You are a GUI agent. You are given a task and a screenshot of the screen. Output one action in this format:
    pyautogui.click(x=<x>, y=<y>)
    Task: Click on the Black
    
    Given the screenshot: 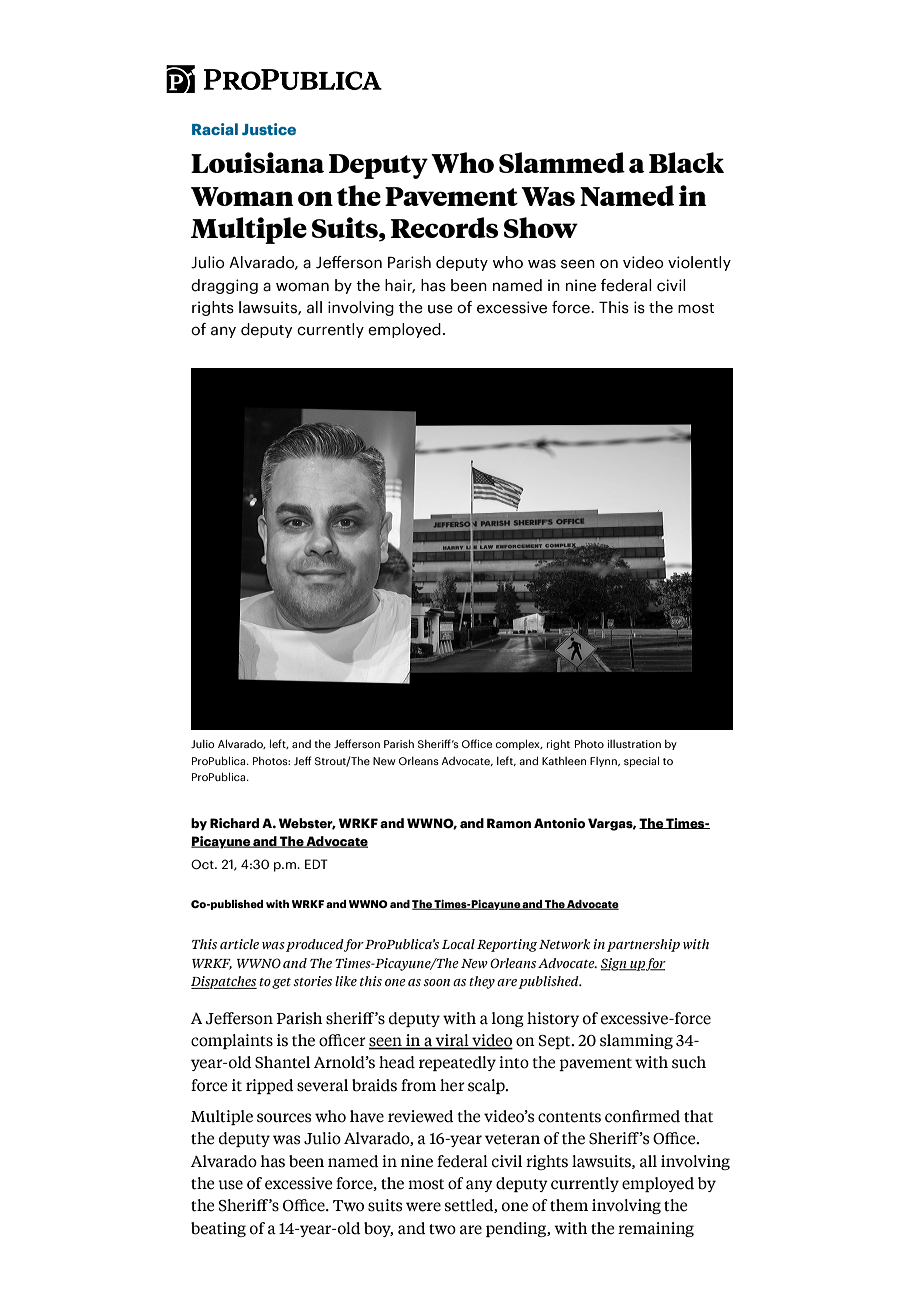 What is the action you would take?
    pyautogui.click(x=686, y=162)
